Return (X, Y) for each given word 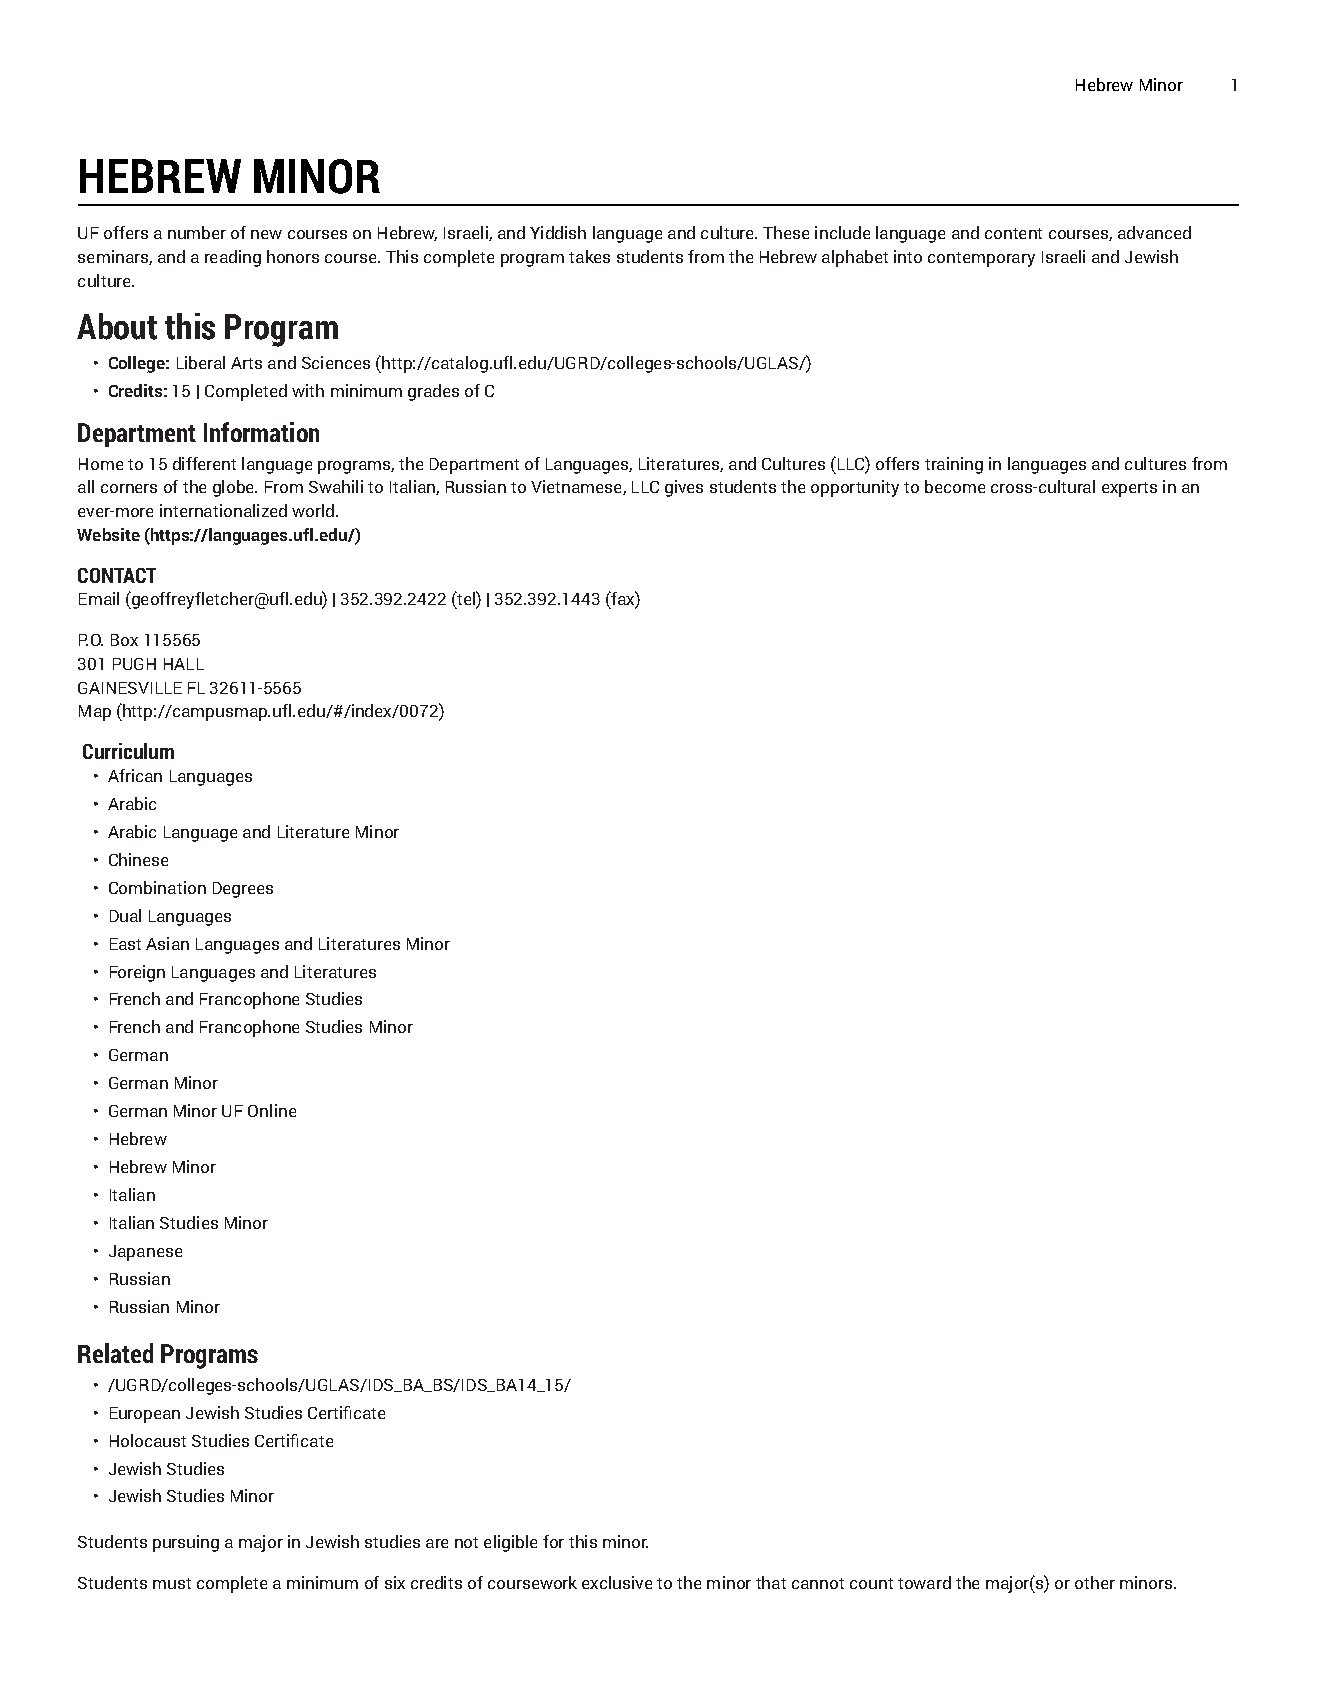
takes (589, 256)
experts (1129, 489)
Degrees (243, 890)
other (1095, 1582)
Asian (167, 943)
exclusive (617, 1582)
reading (233, 258)
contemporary (981, 259)
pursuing (186, 1543)
